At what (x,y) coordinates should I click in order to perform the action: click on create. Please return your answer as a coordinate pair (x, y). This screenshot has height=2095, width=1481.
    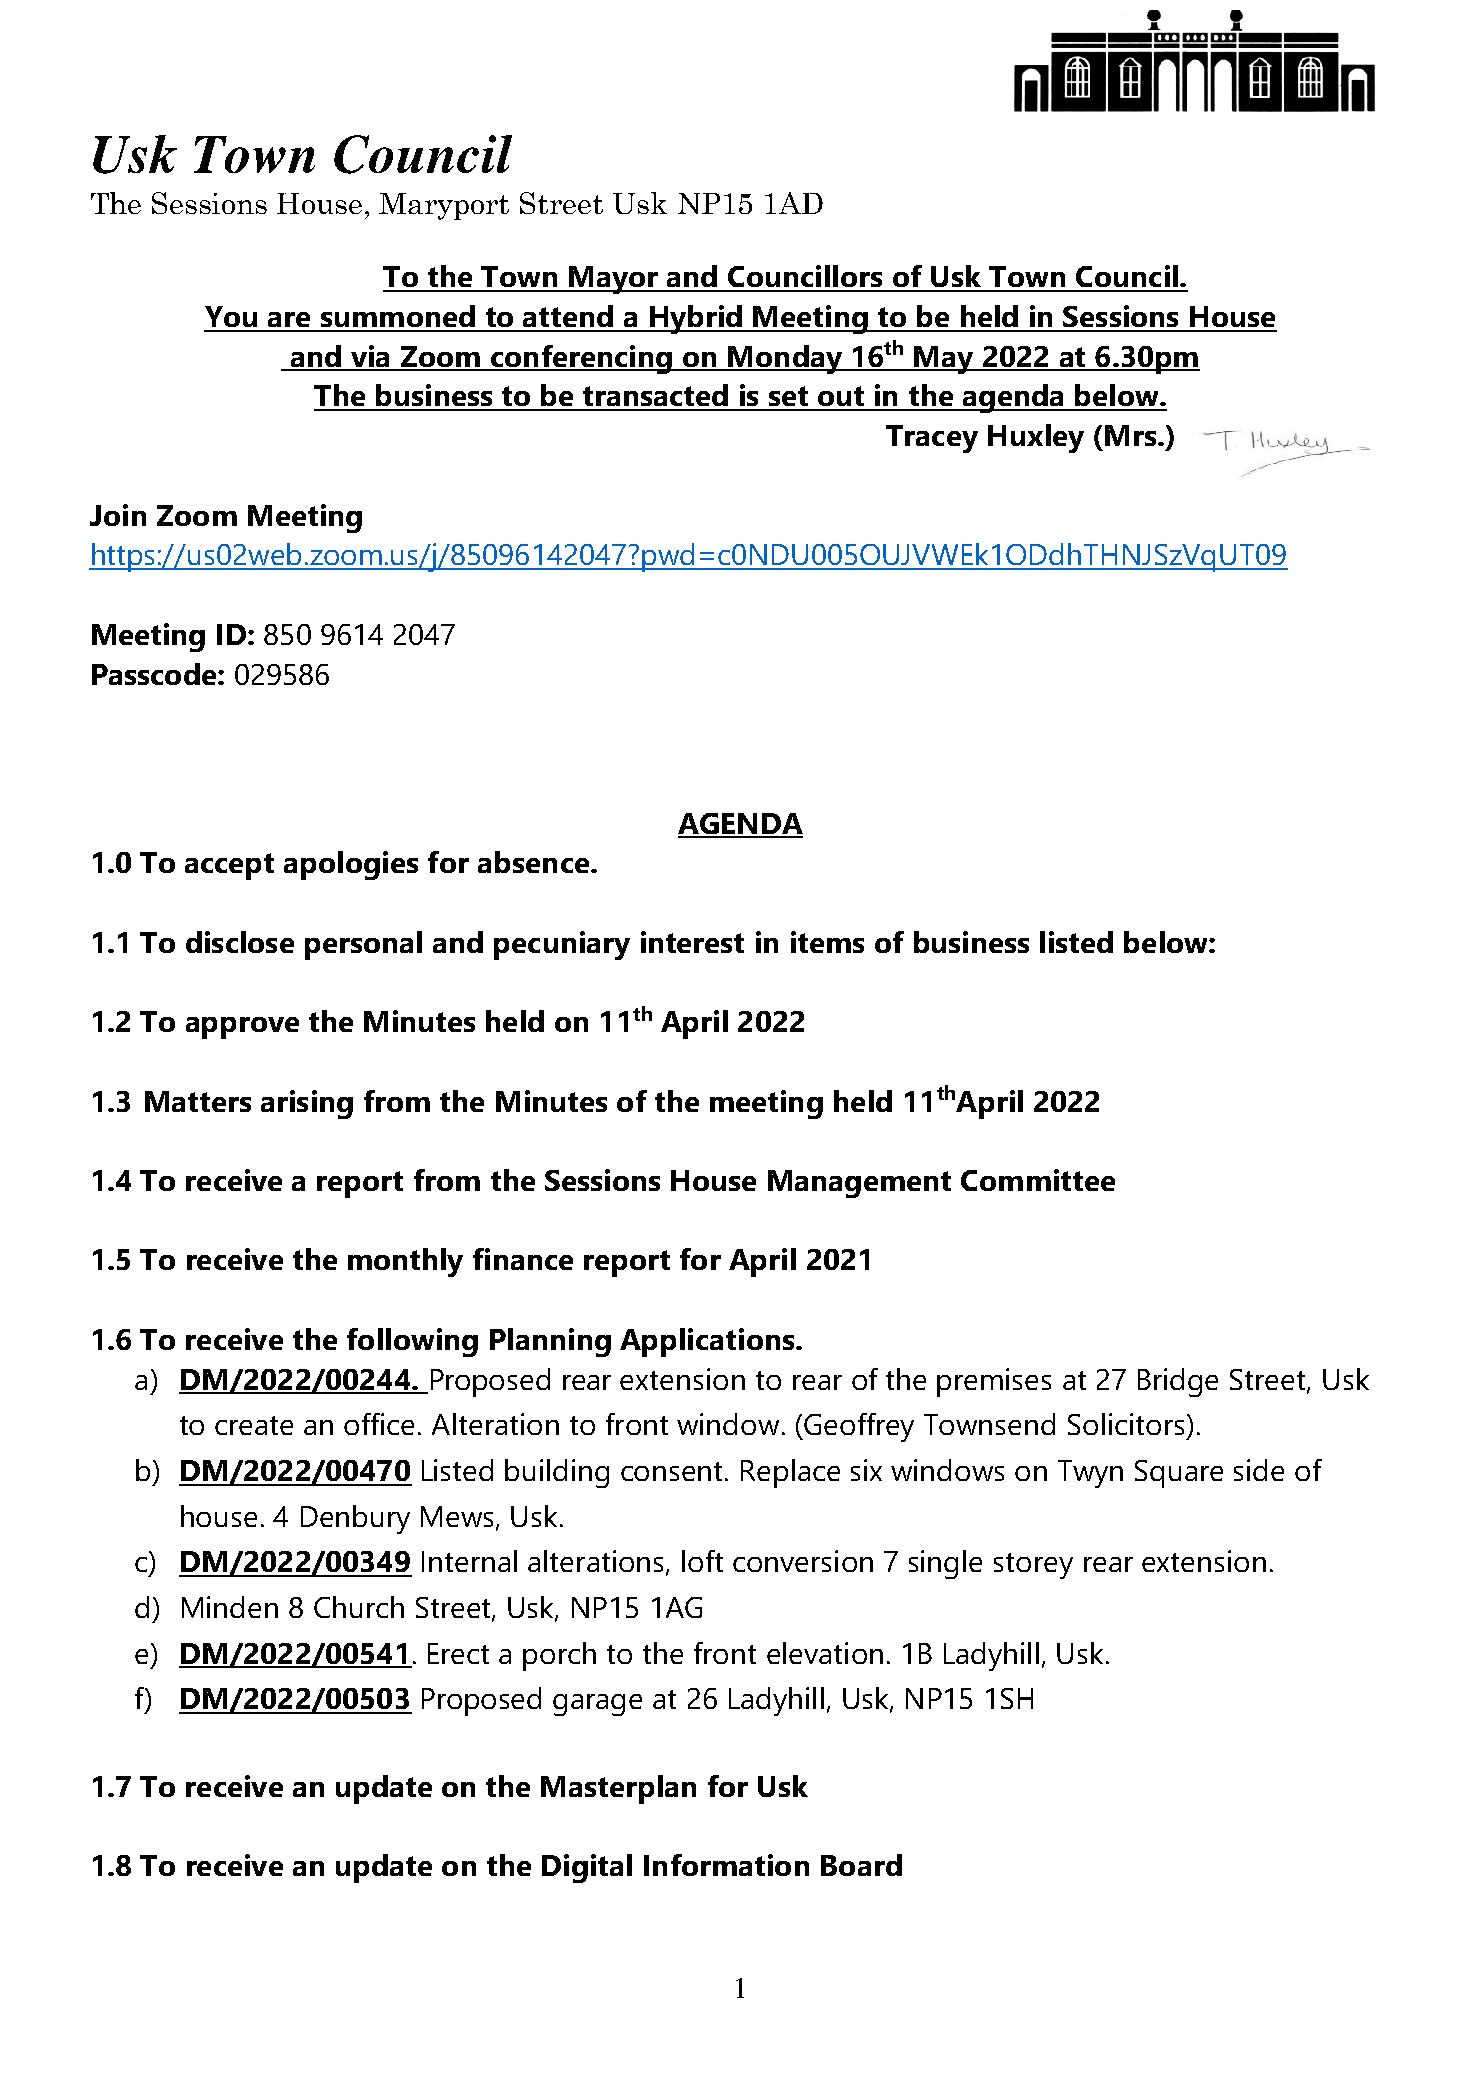
    Looking at the image, I should click on (254, 1425).
